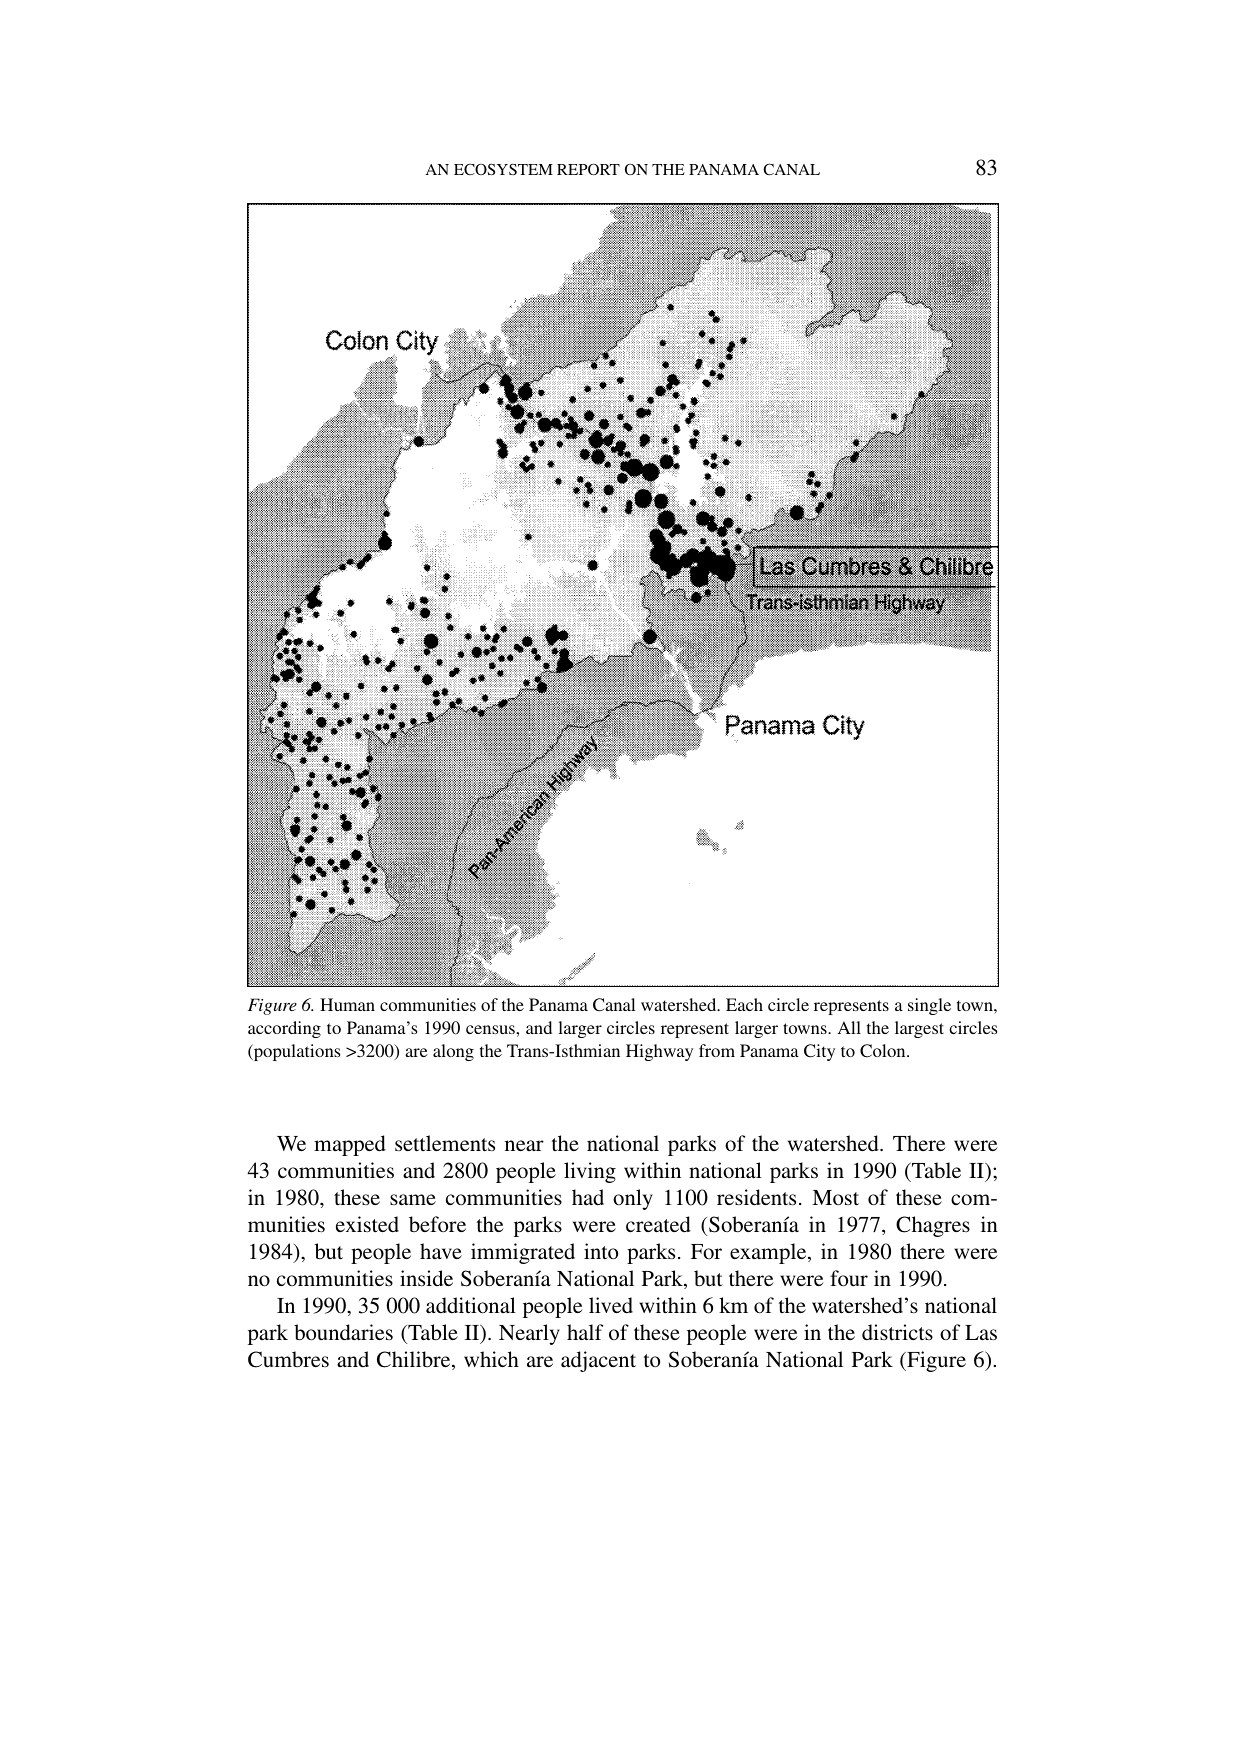 This screenshot has width=1245, height=1761. I want to click on lived, so click(611, 1305).
